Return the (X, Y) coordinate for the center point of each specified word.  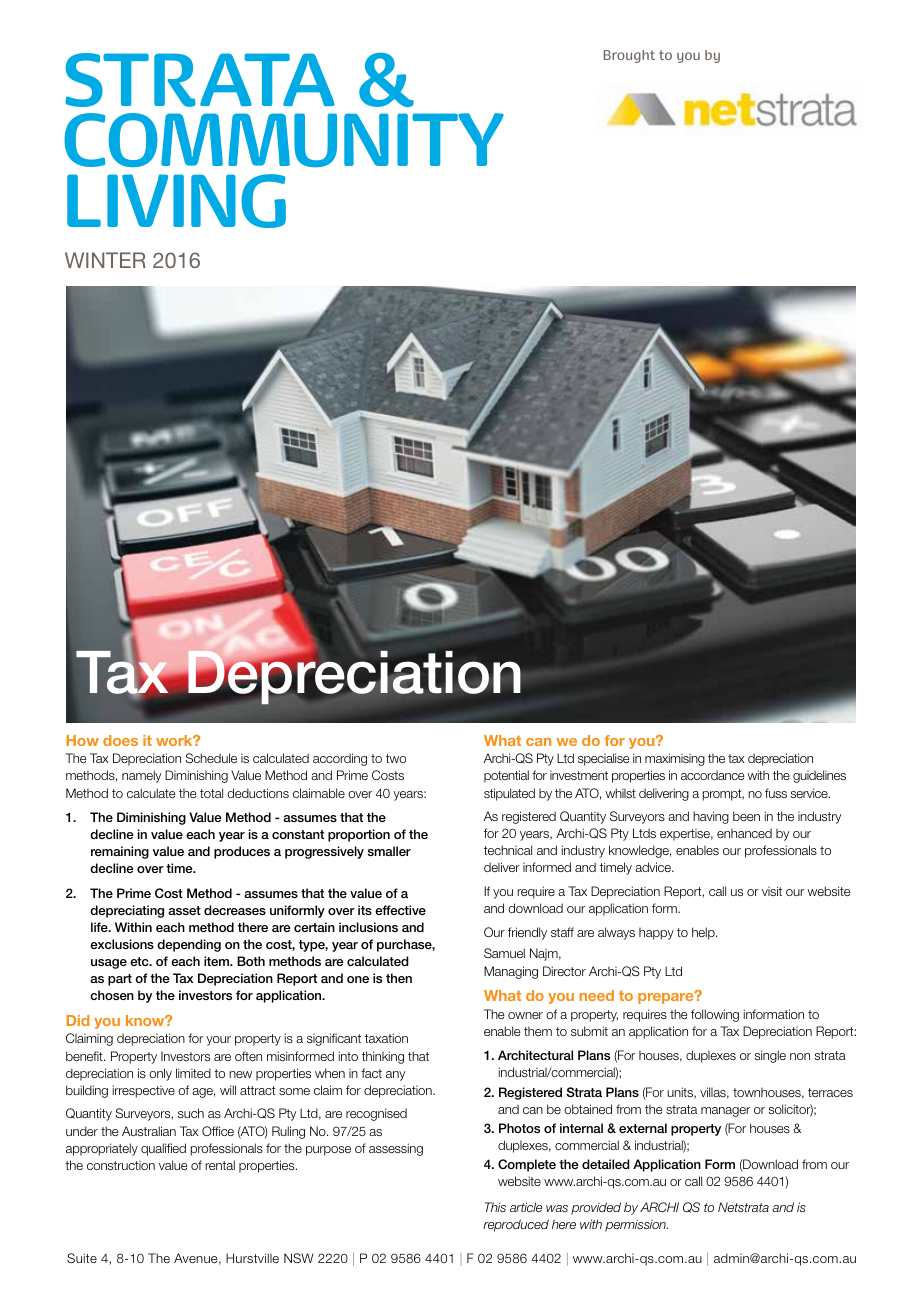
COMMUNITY (284, 140)
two (396, 758)
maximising (675, 759)
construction (121, 1165)
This (495, 1207)
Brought (629, 56)
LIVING (176, 201)
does (120, 740)
